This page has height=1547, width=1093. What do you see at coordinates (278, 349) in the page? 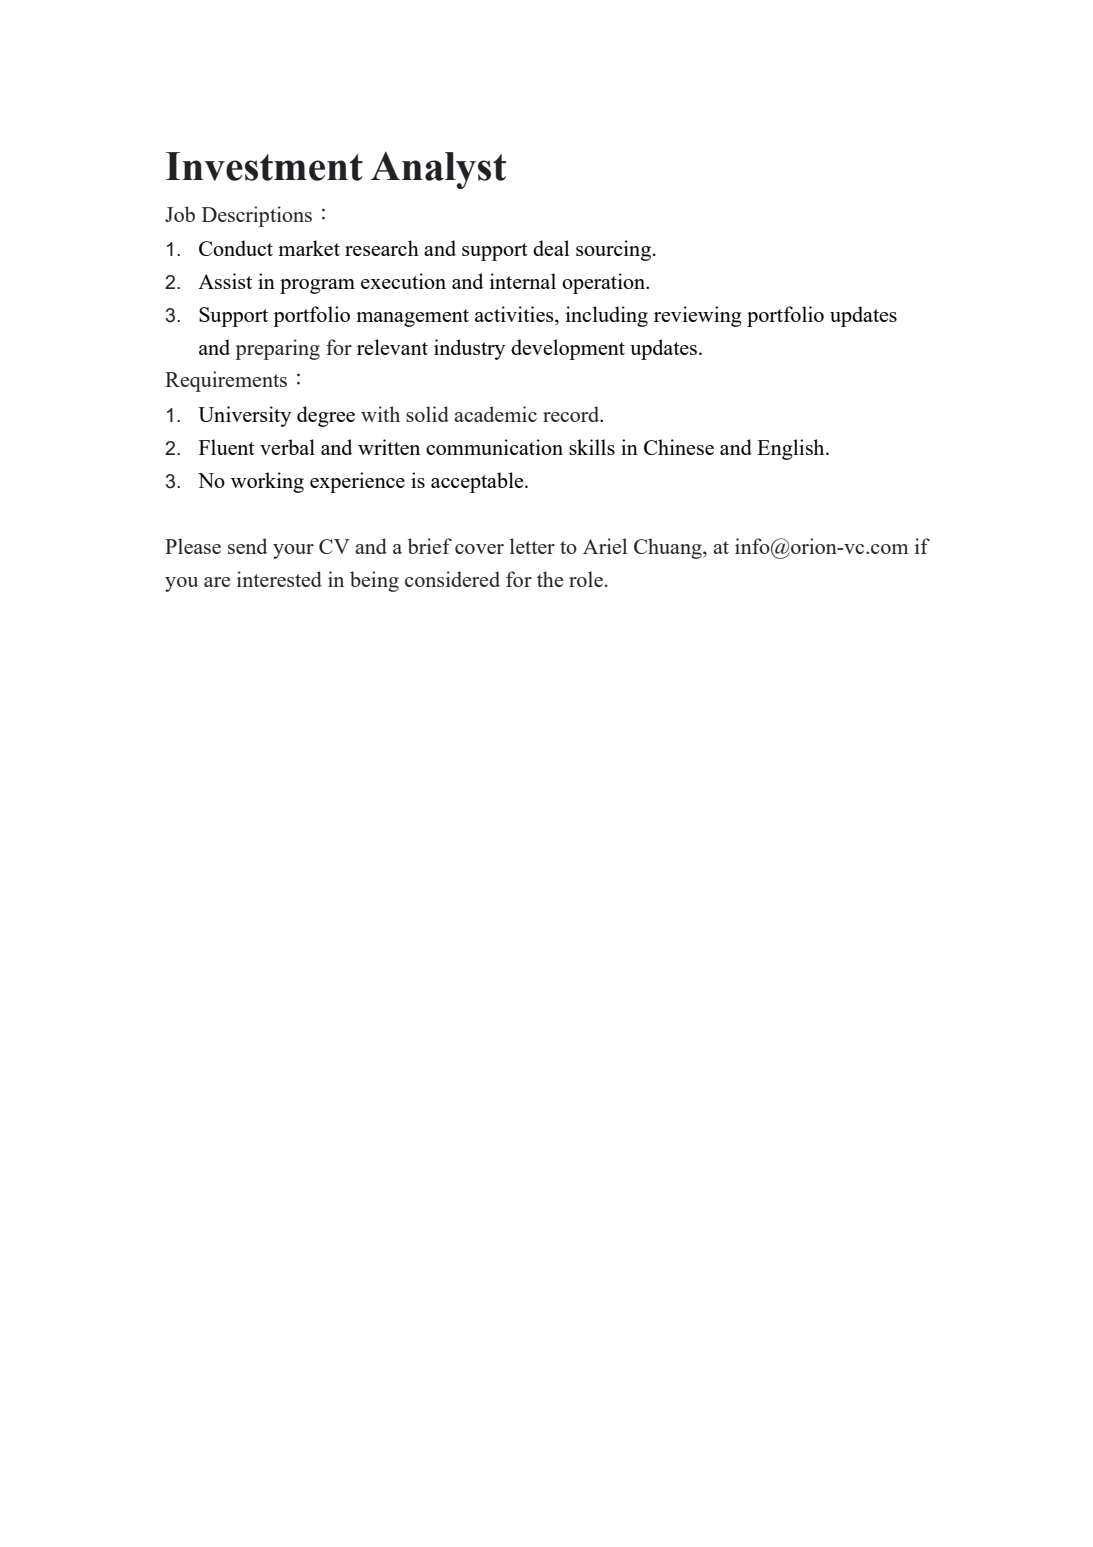
I see `preparing` at bounding box center [278, 349].
